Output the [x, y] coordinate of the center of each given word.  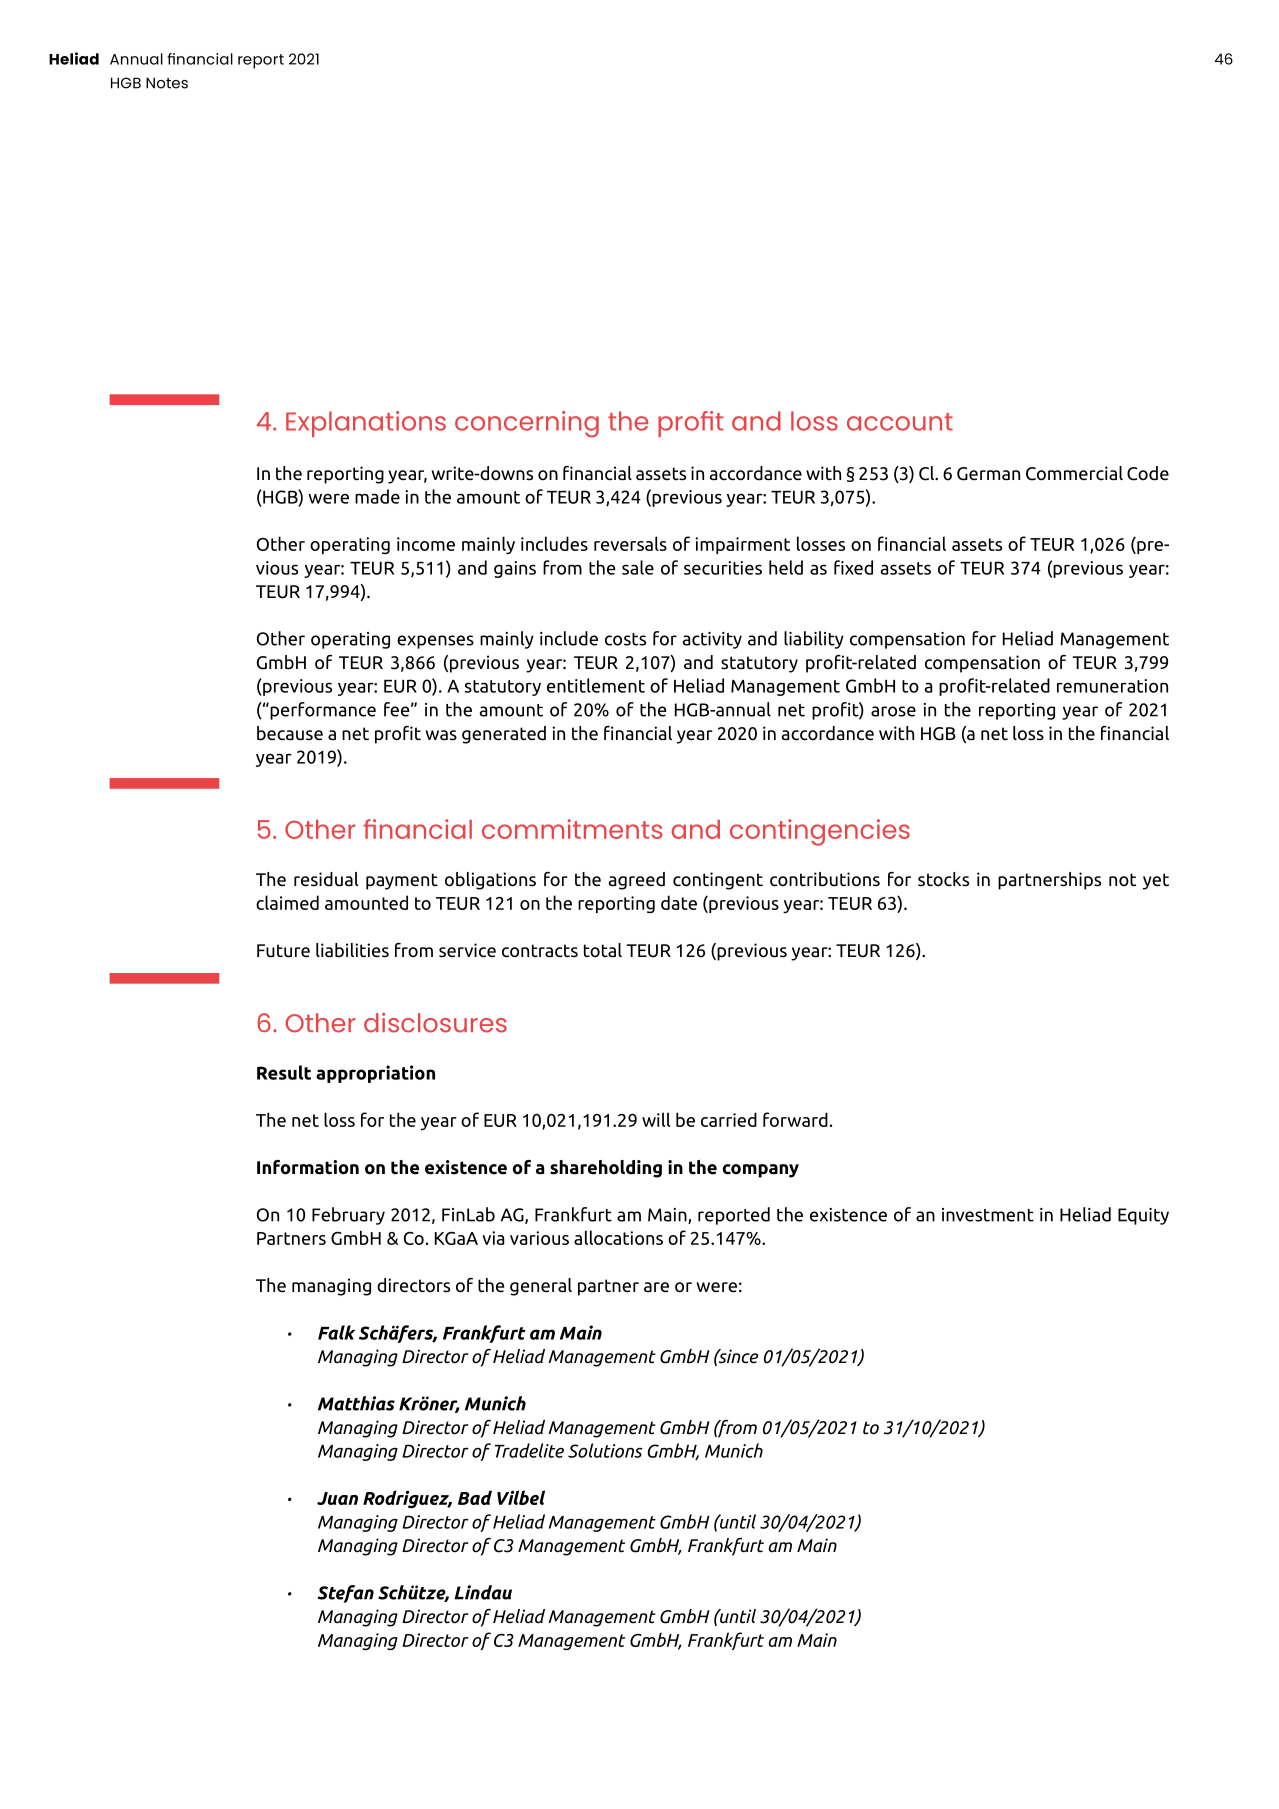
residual [326, 879]
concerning [527, 424]
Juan [337, 1498]
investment [988, 1215]
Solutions [605, 1450]
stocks [943, 879]
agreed [637, 881]
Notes [167, 83]
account [900, 422]
